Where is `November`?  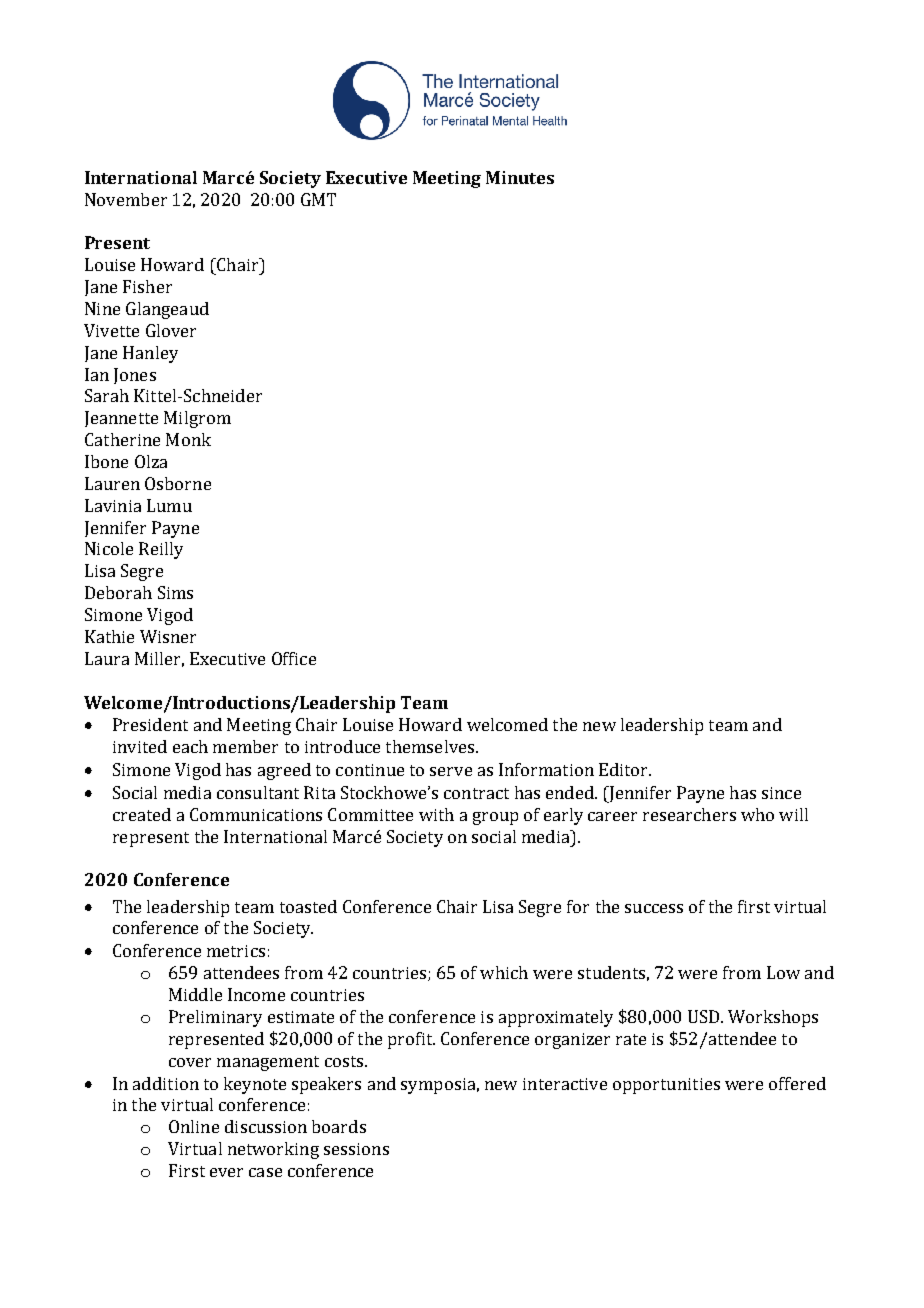
November is located at coordinates (126, 199).
